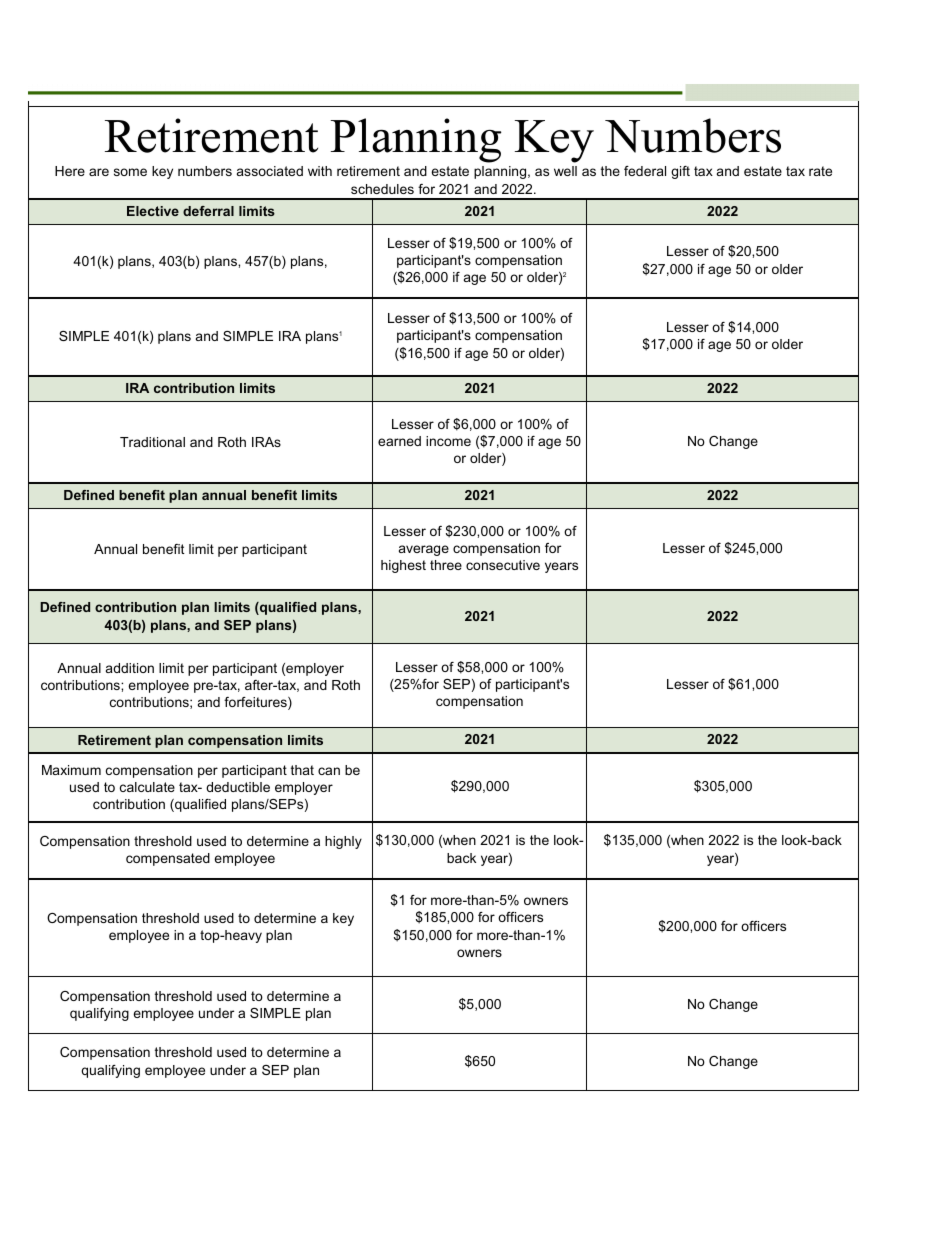  Describe the element at coordinates (152, 442) in the screenshot. I see `Traditional` at that location.
